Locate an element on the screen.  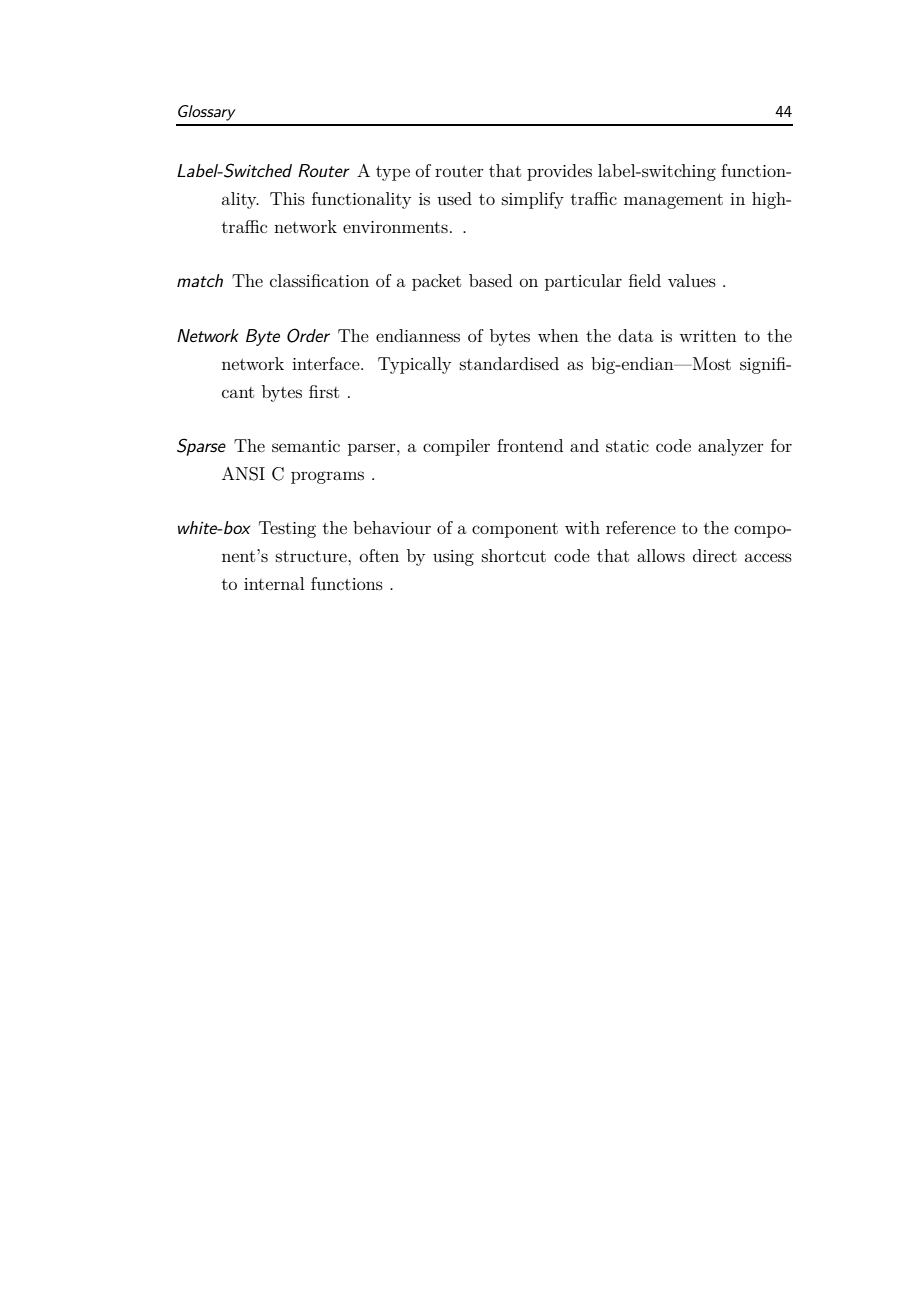
compiler is located at coordinates (456, 447).
